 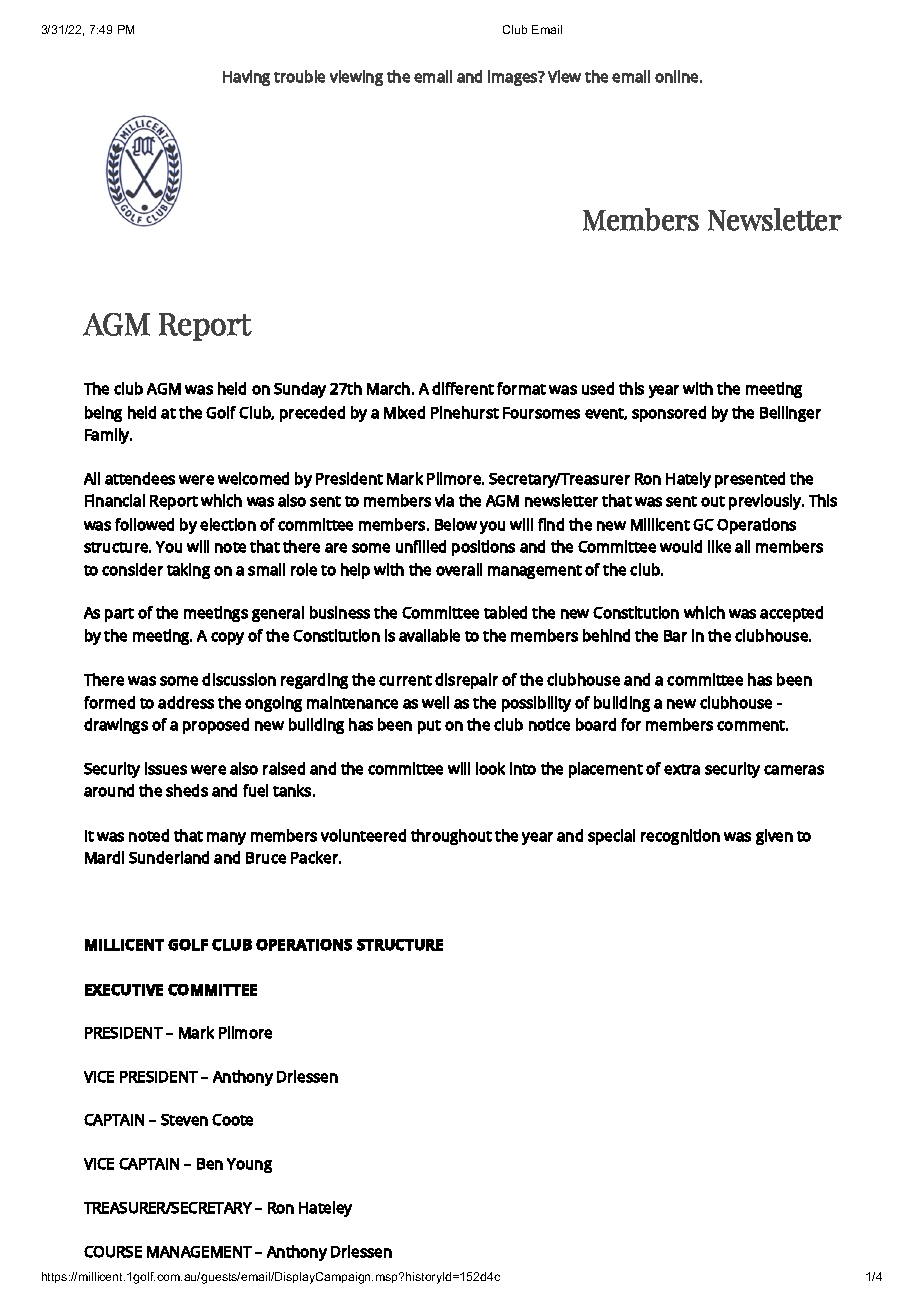 I want to click on recognition, so click(x=680, y=837).
